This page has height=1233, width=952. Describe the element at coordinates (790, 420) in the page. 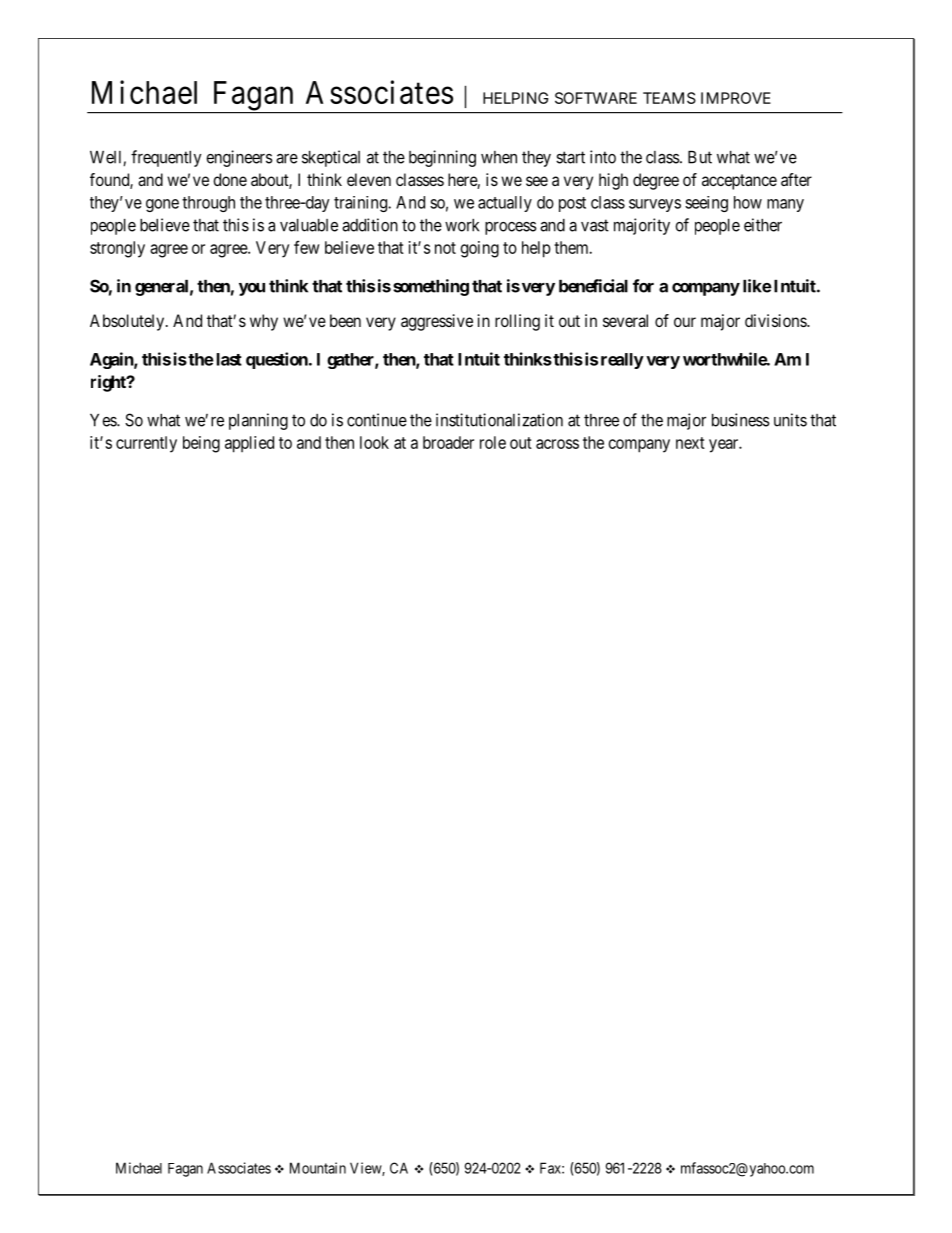

I see `units` at that location.
